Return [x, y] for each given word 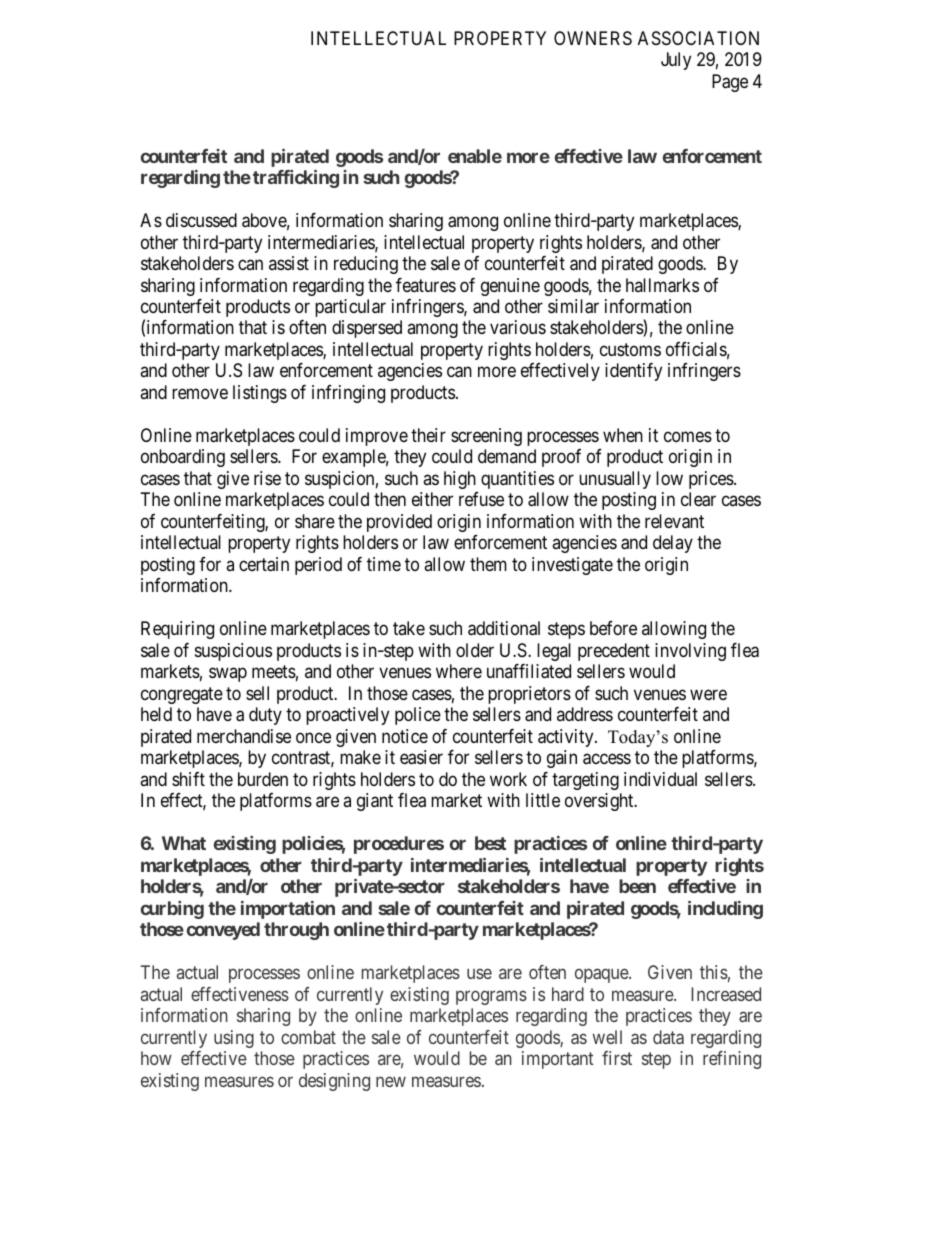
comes [688, 436]
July [676, 61]
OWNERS [593, 38]
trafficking [296, 179]
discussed [201, 220]
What [184, 843]
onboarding [183, 458]
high [460, 480]
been [637, 886]
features [426, 285]
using [234, 1039]
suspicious [233, 652]
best [490, 843]
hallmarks [662, 285]
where [459, 671]
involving [690, 652]
